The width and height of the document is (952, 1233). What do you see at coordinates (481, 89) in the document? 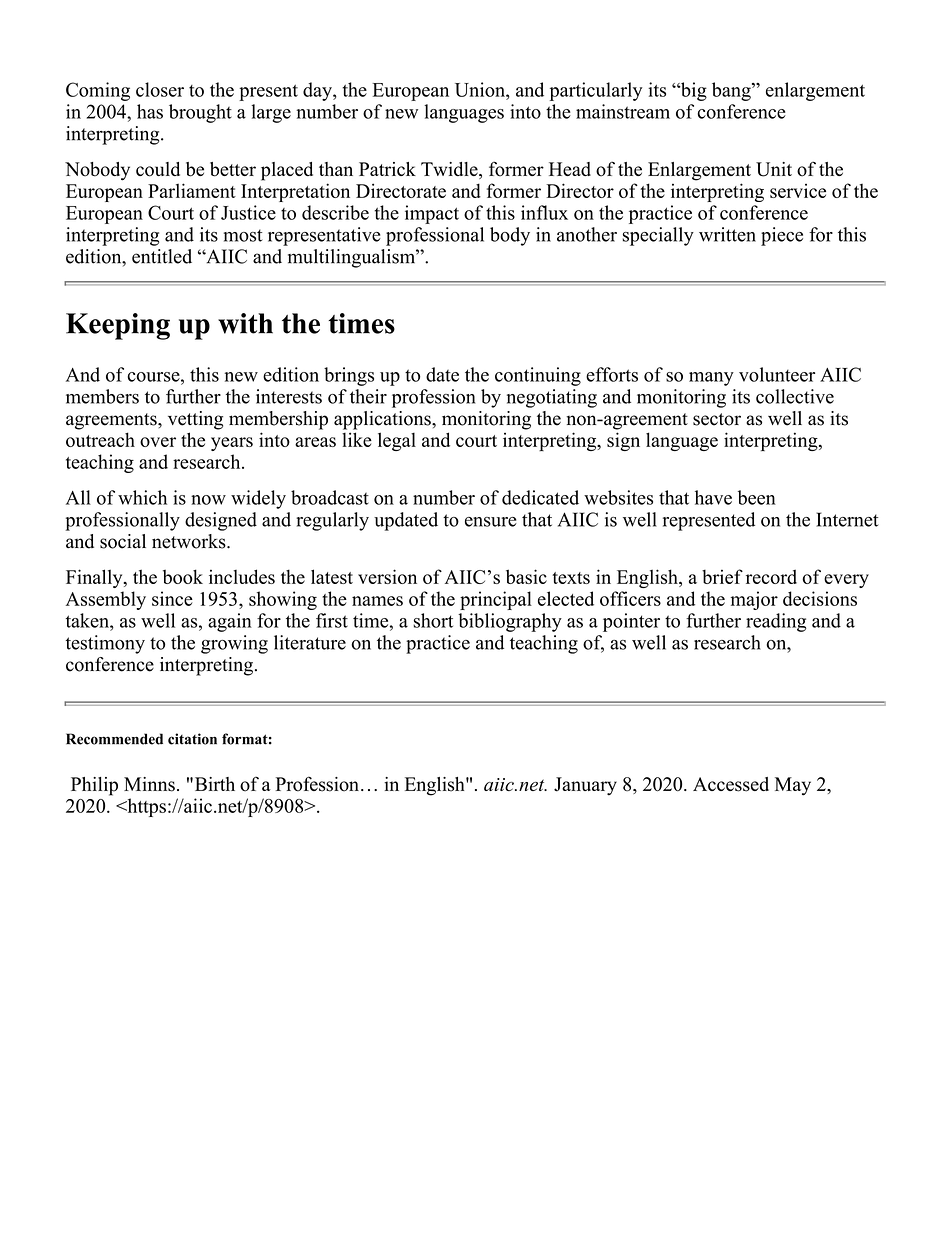
I see `Union` at bounding box center [481, 89].
